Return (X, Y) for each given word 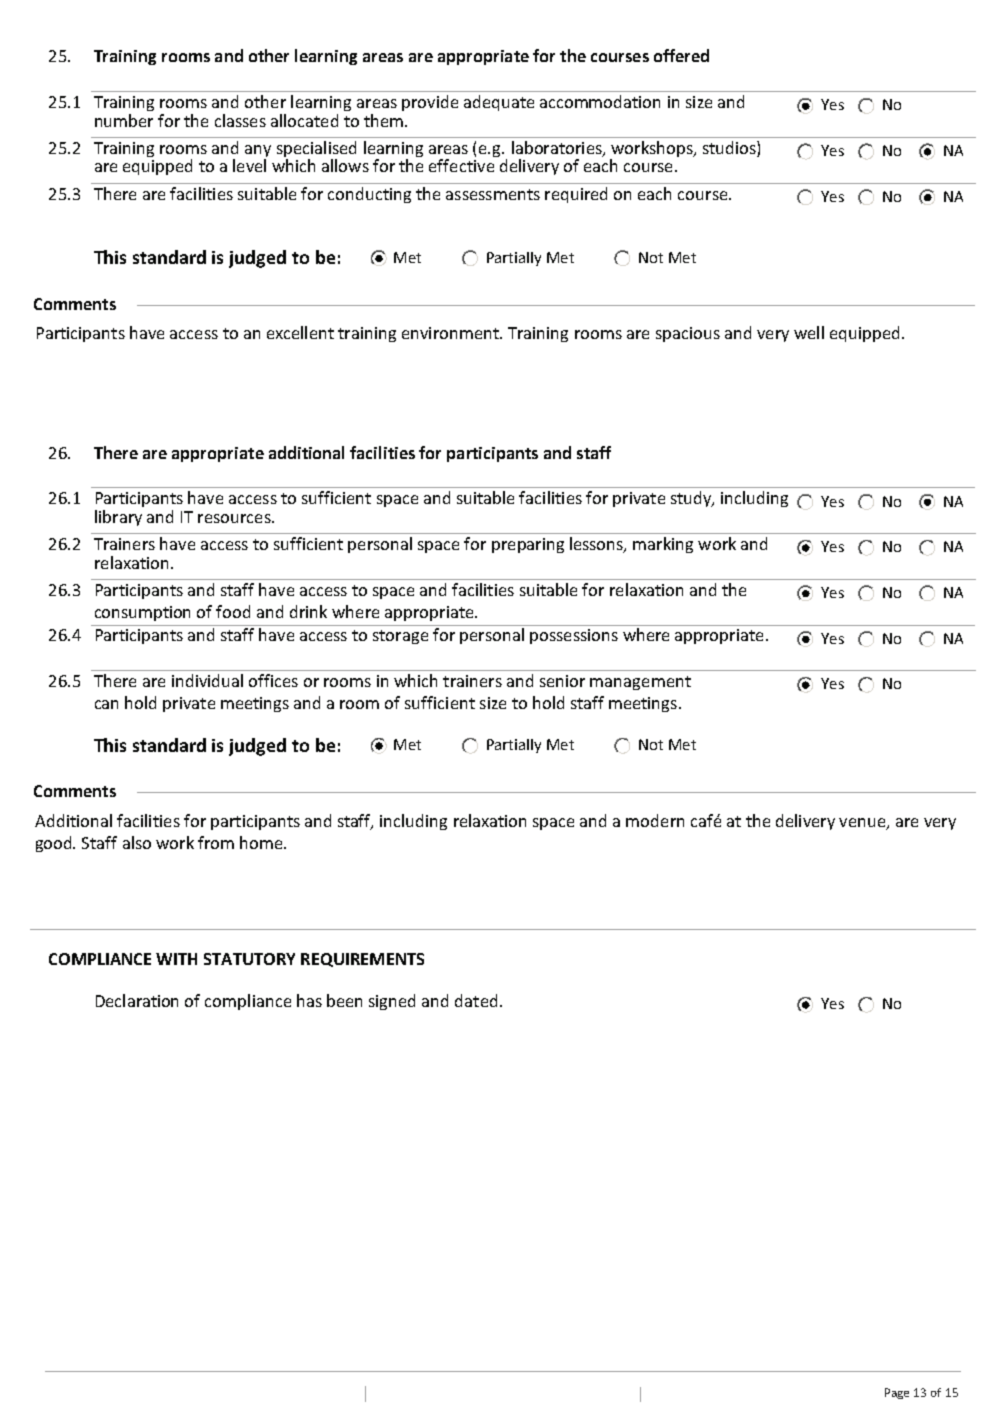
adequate (499, 103)
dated (476, 1000)
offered (681, 55)
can (106, 704)
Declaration (137, 1000)
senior (562, 681)
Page (897, 1393)
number (124, 120)
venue (863, 823)
